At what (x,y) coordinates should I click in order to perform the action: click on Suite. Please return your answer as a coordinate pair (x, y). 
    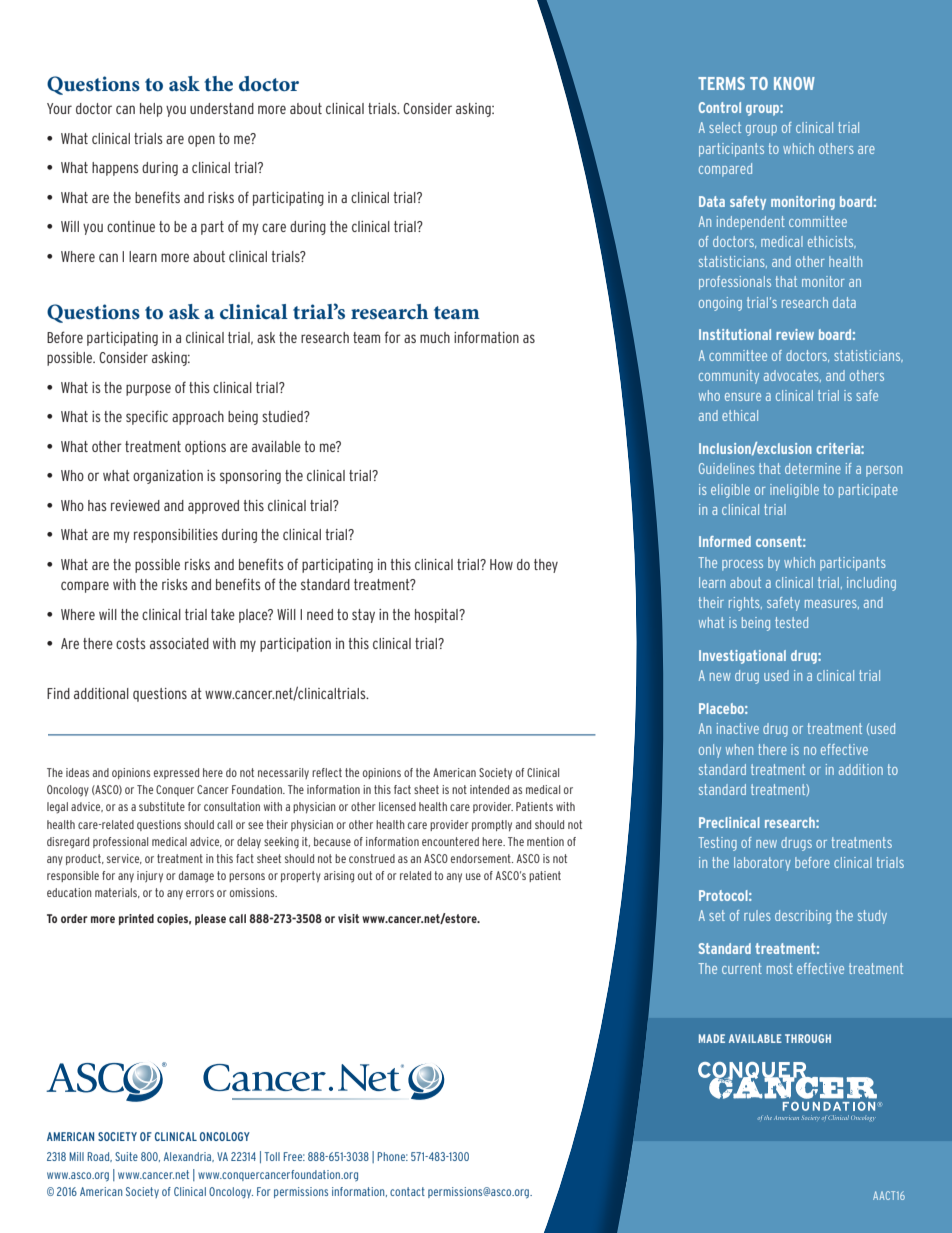
    Looking at the image, I should click on (126, 1156).
